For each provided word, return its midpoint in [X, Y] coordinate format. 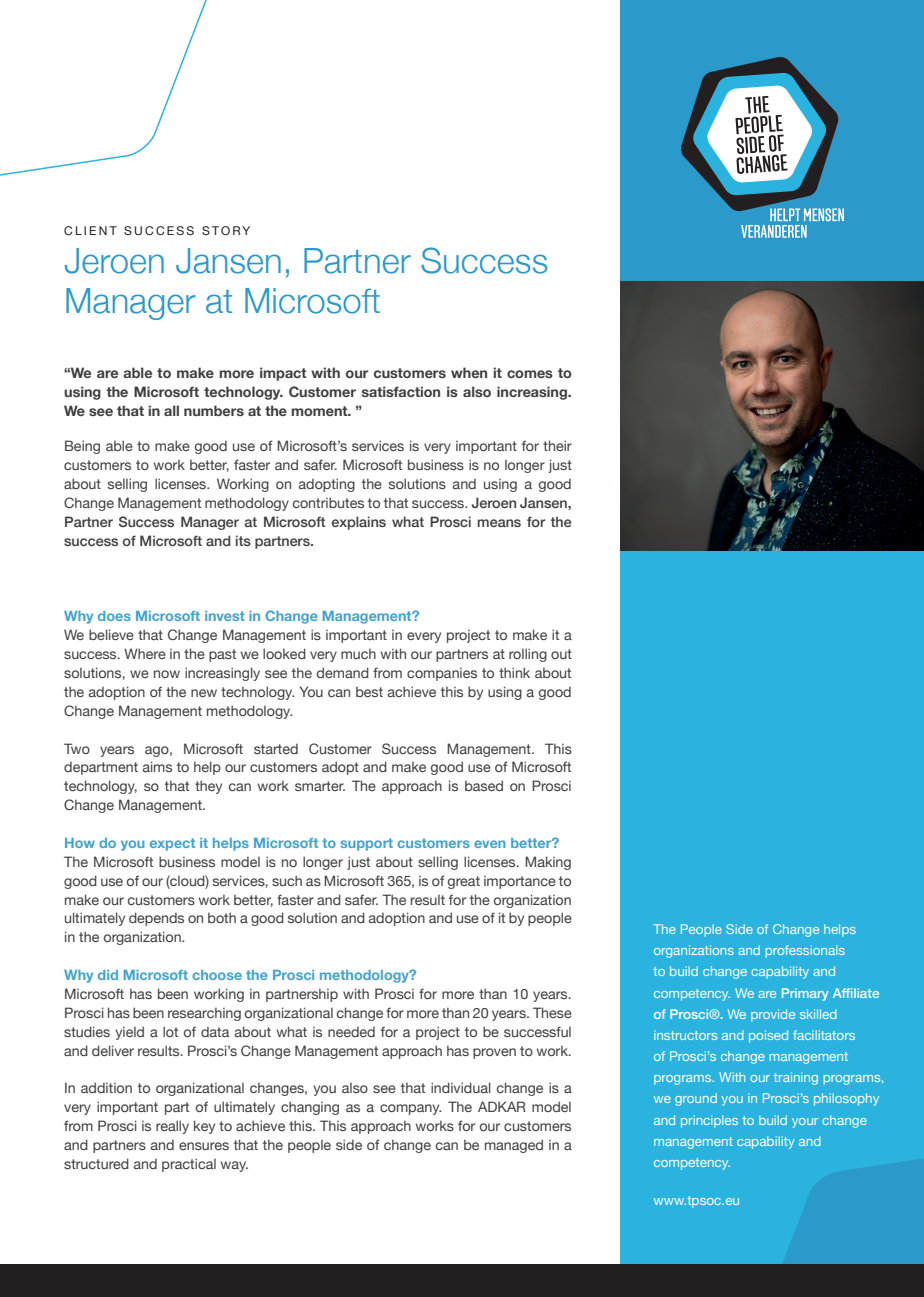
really [172, 1127]
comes [530, 374]
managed [514, 1146]
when [469, 372]
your [805, 1123]
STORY [226, 230]
